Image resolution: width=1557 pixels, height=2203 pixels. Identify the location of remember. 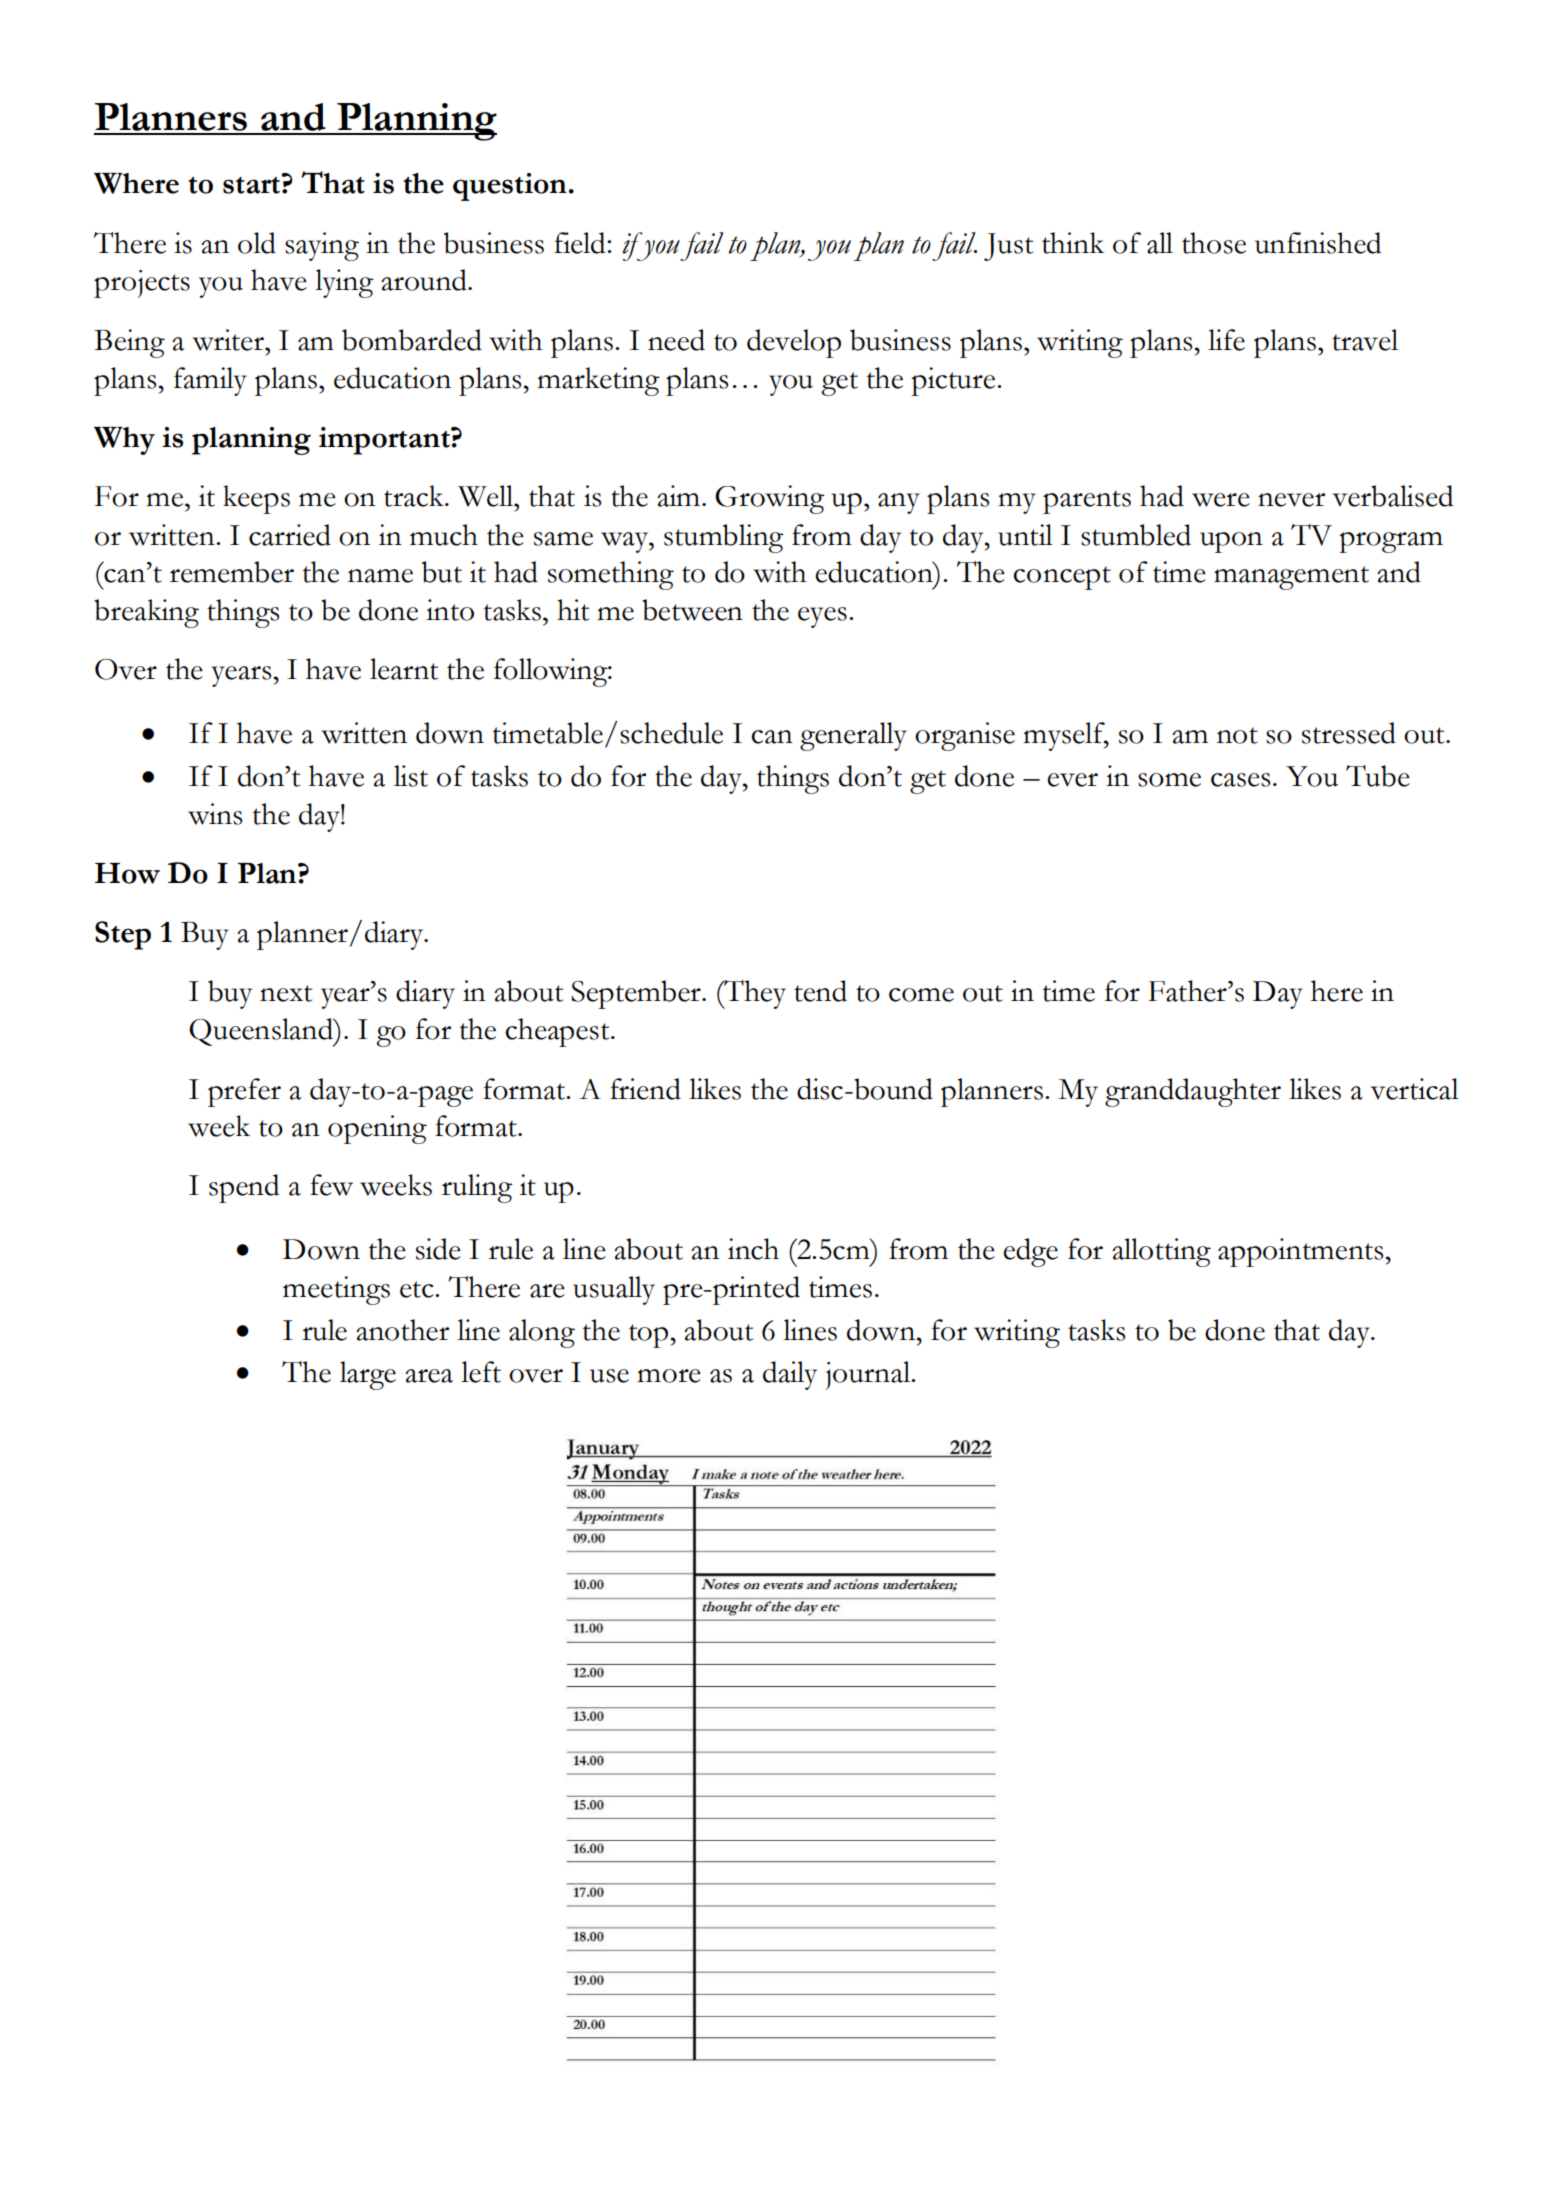
(232, 572).
